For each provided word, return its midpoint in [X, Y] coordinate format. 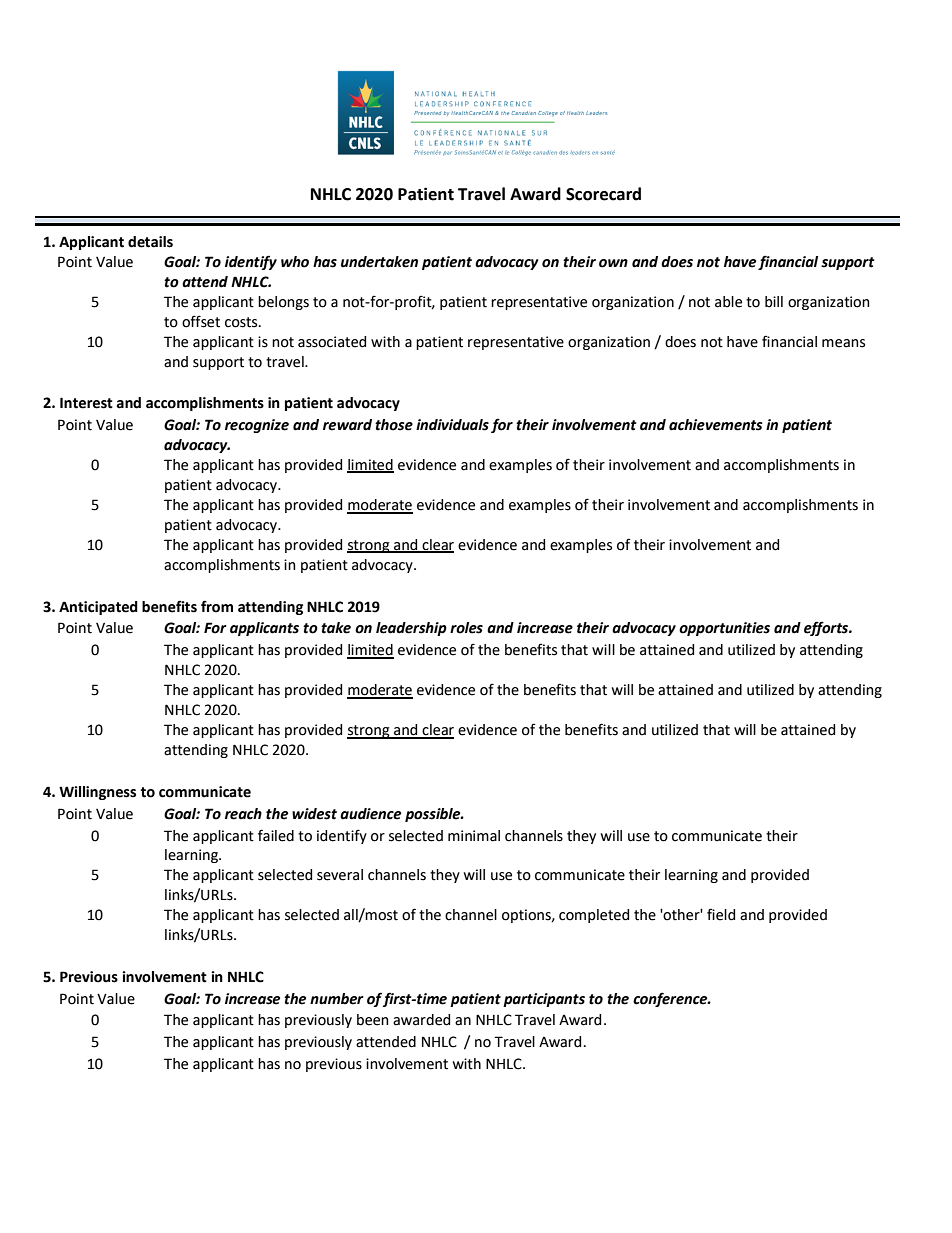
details [150, 242]
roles [466, 628]
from [217, 606]
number [337, 999]
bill [774, 302]
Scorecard [603, 194]
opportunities [724, 629]
